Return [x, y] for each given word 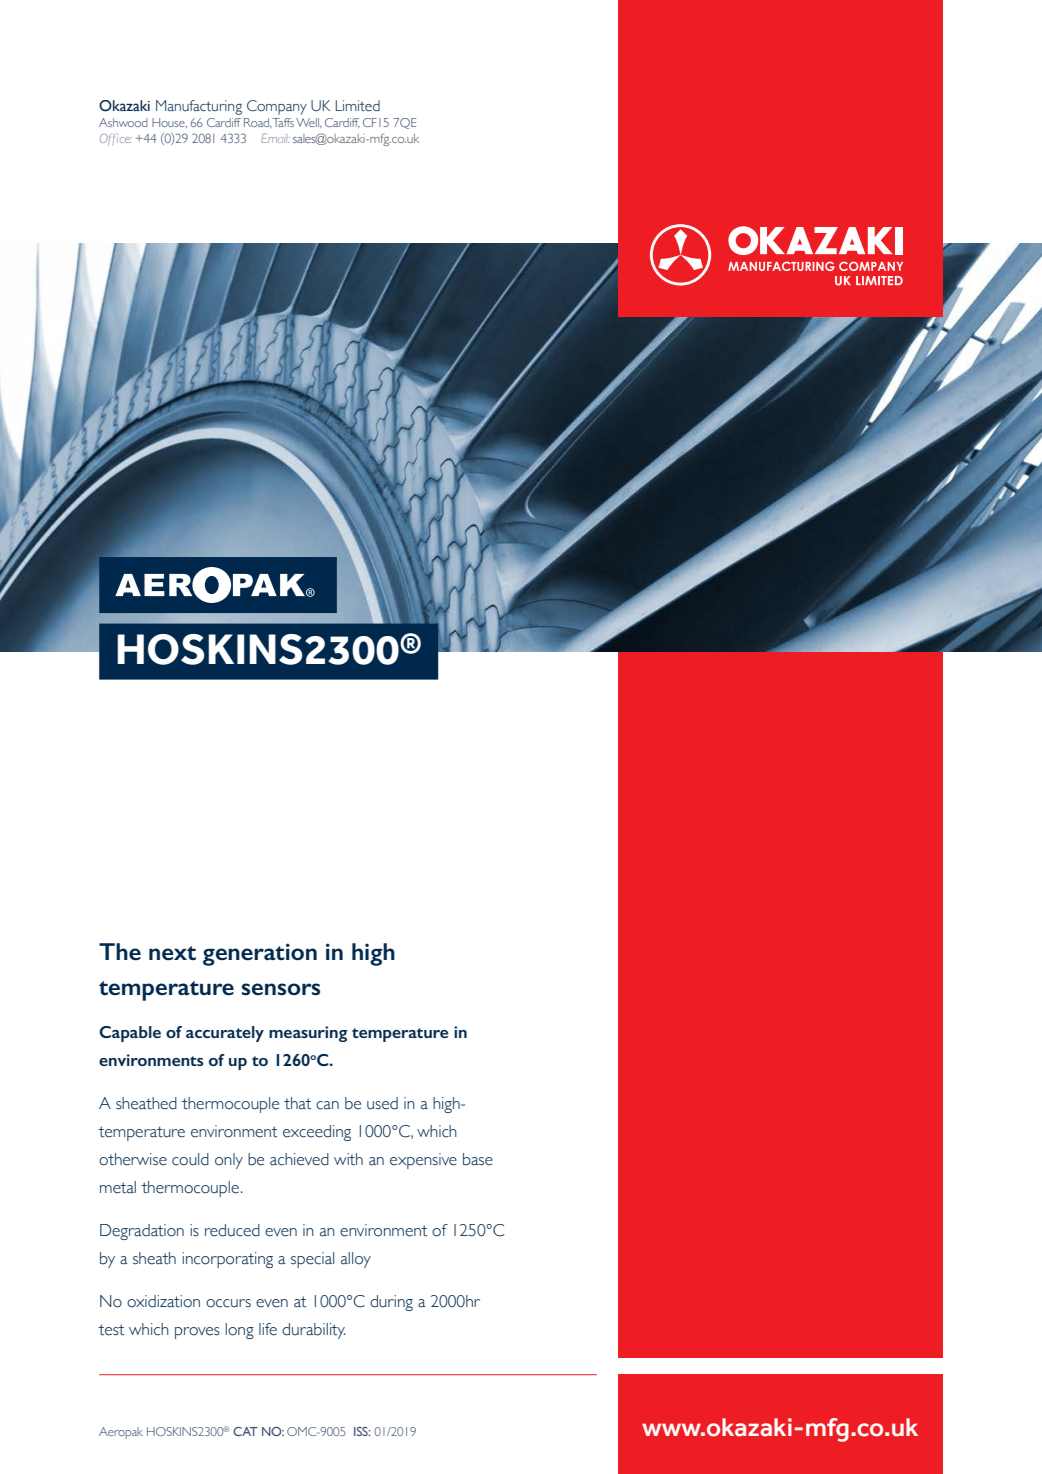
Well [308, 123]
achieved [299, 1159]
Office [116, 139]
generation [260, 954]
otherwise [133, 1159]
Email [275, 138]
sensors [281, 989]
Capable [130, 1034]
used [382, 1103]
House [169, 123]
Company [277, 107]
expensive [423, 1161]
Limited [358, 106]
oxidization [163, 1301]
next [172, 953]
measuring [308, 1034]
